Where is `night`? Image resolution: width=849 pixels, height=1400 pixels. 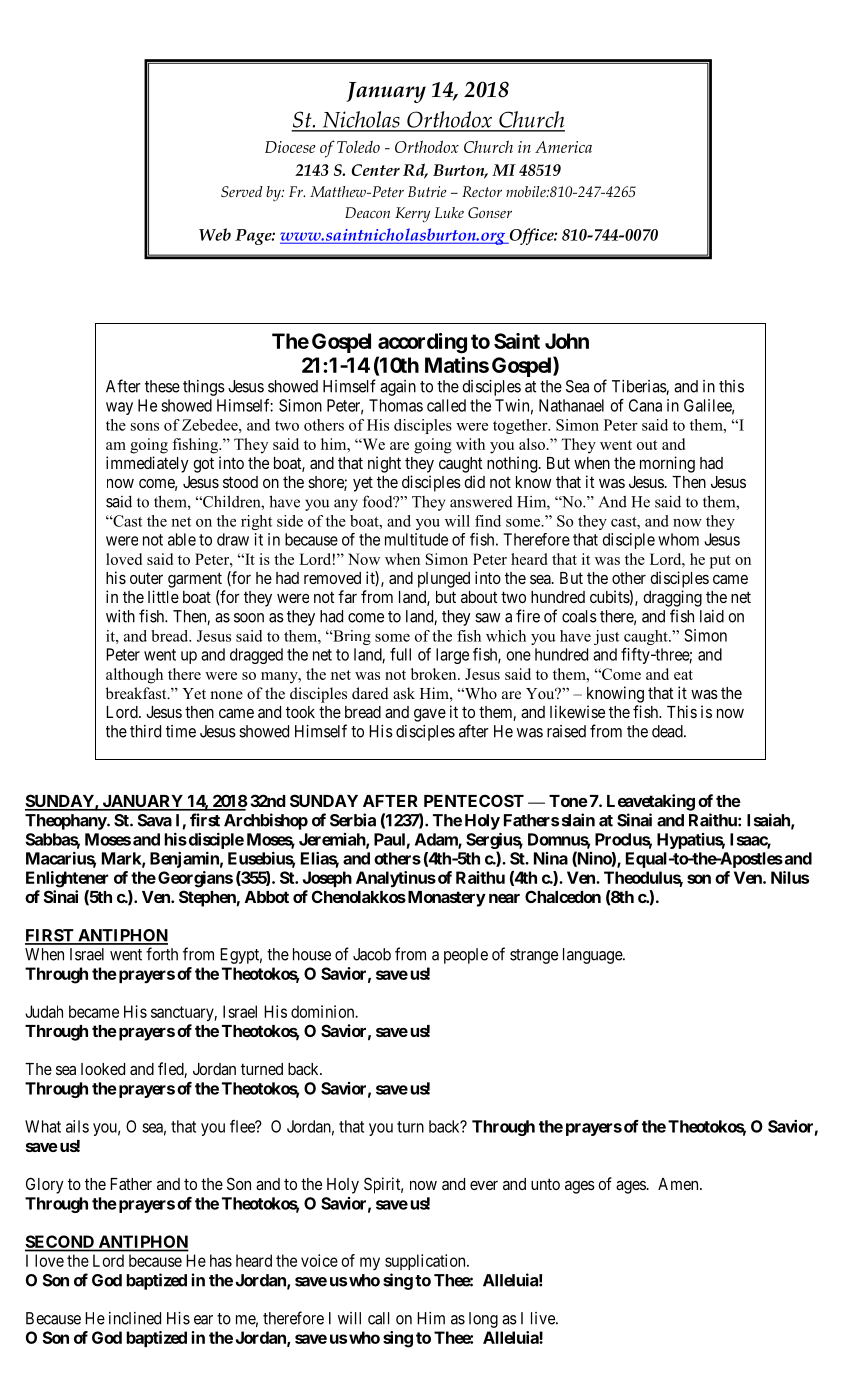 night is located at coordinates (384, 464).
